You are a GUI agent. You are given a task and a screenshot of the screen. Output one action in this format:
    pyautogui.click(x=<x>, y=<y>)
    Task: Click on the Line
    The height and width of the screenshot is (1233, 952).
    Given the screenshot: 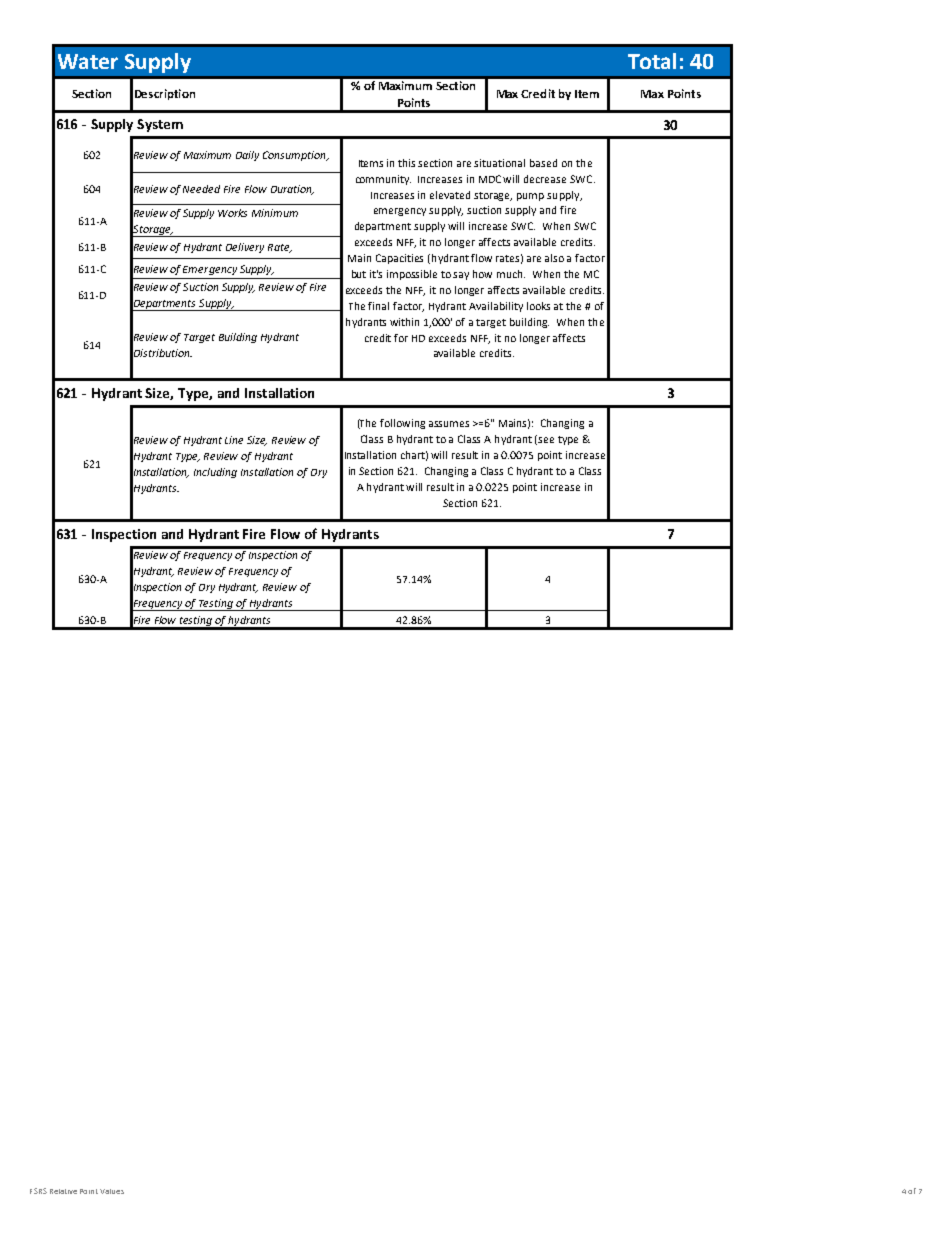 What is the action you would take?
    pyautogui.click(x=234, y=440)
